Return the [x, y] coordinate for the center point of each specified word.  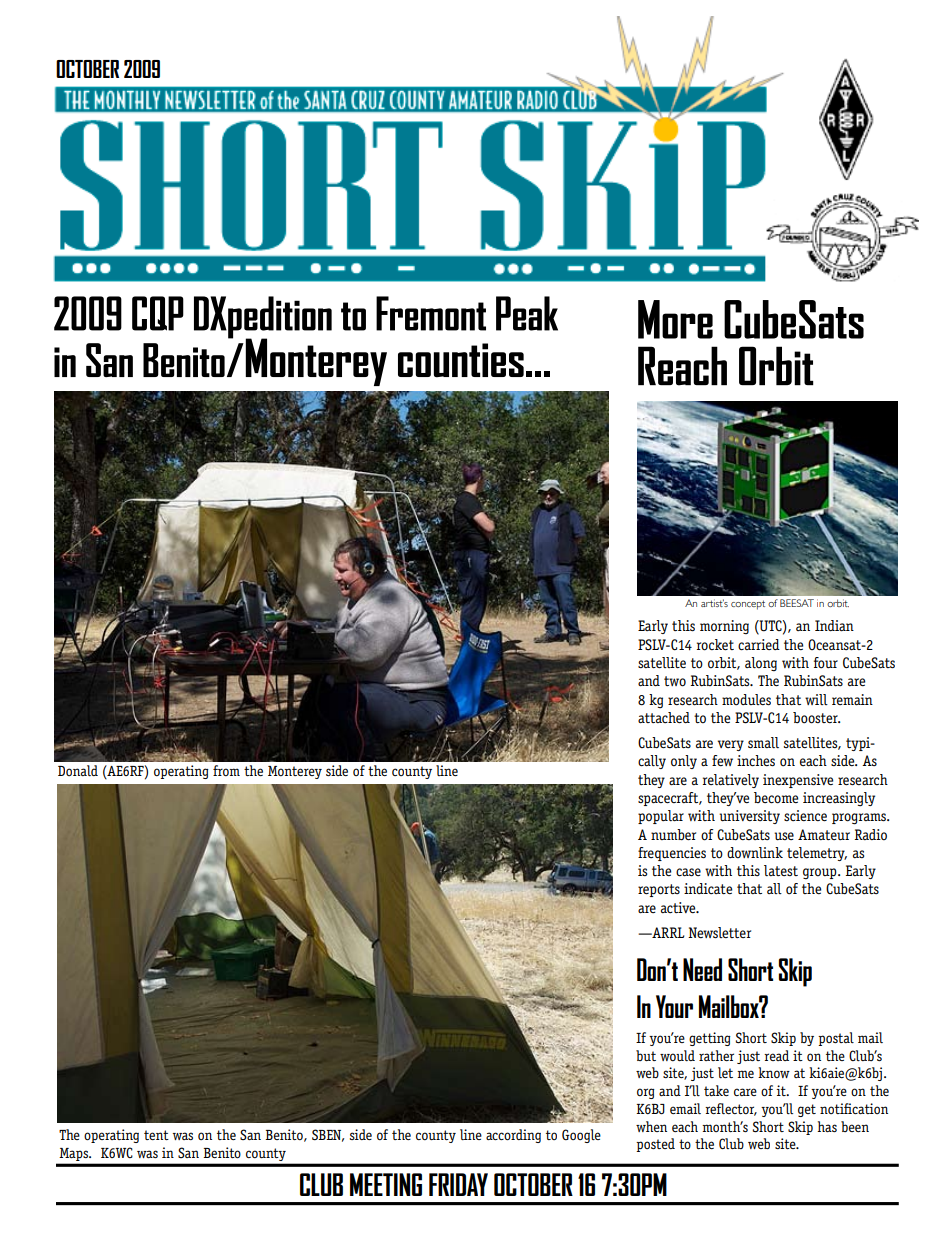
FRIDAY [458, 1184]
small [763, 742]
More [675, 319]
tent [156, 1135]
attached [664, 717]
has [827, 1126]
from [226, 770]
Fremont [431, 313]
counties [461, 360]
